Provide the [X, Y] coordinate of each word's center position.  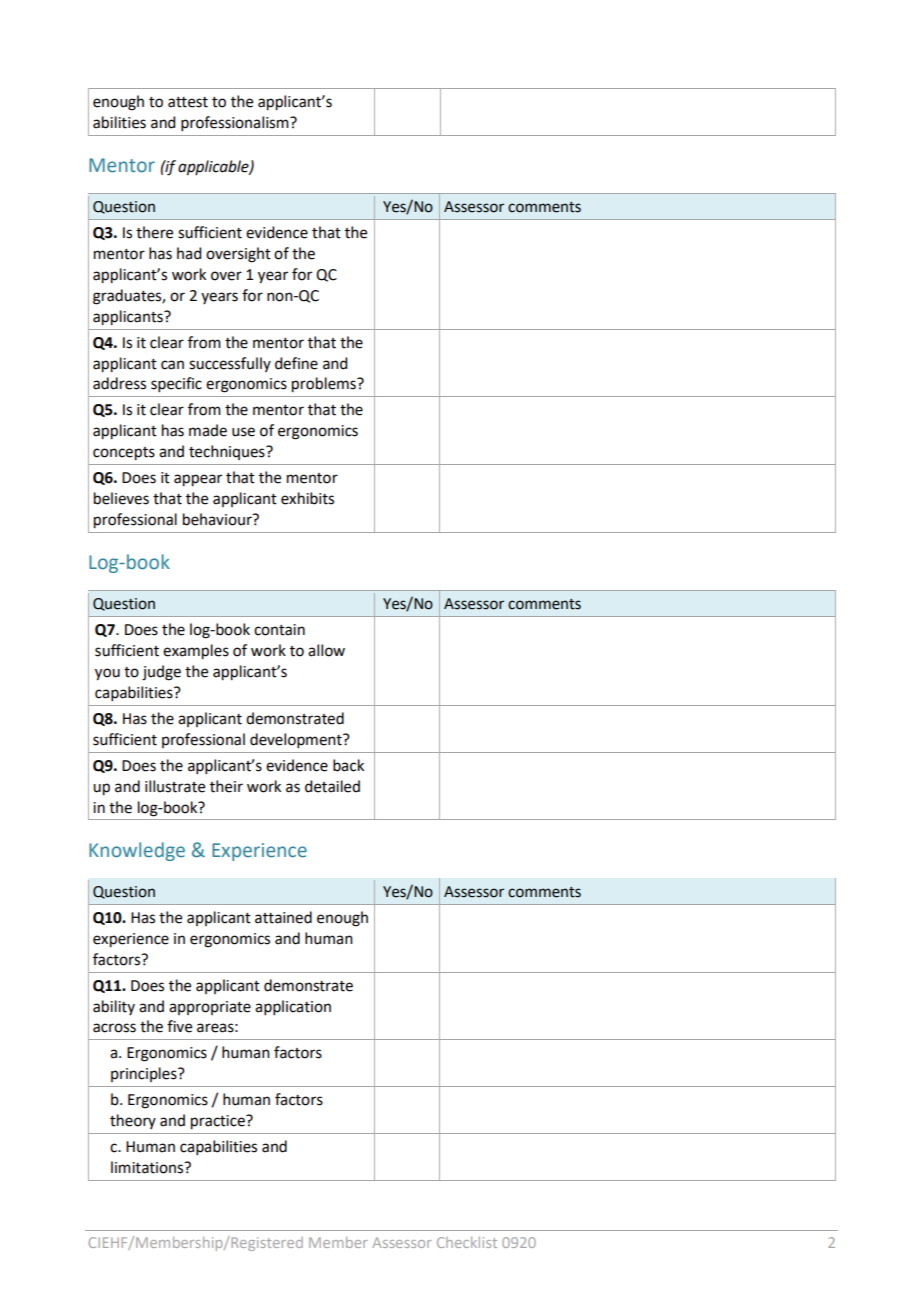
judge [161, 673]
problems [325, 385]
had [189, 253]
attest [188, 102]
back [348, 765]
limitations [148, 1167]
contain [279, 630]
